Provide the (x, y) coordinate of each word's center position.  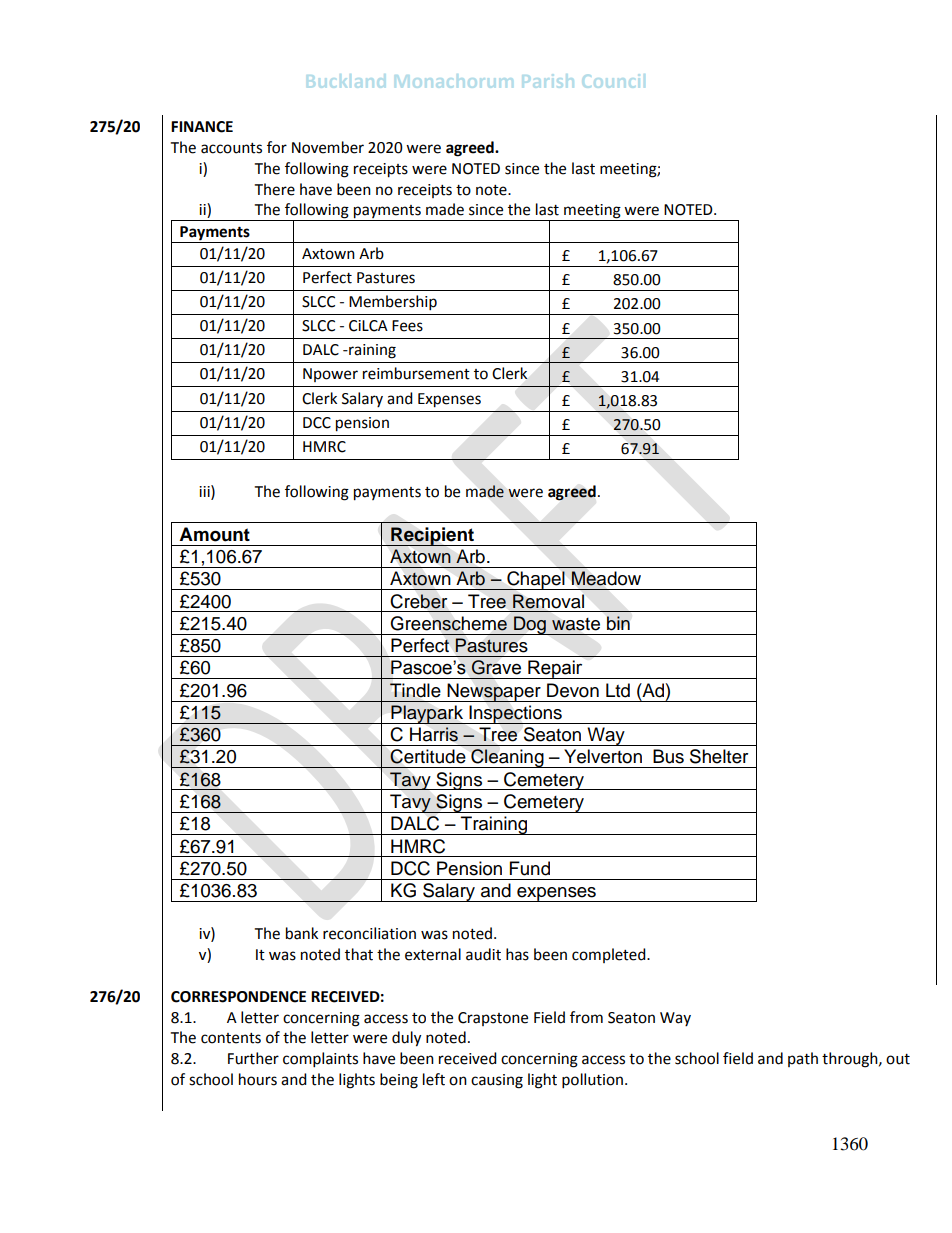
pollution (592, 1081)
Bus (668, 756)
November (328, 147)
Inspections (515, 714)
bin (618, 623)
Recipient (432, 536)
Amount (214, 534)
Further (253, 1058)
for (277, 147)
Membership (393, 303)
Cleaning (507, 758)
